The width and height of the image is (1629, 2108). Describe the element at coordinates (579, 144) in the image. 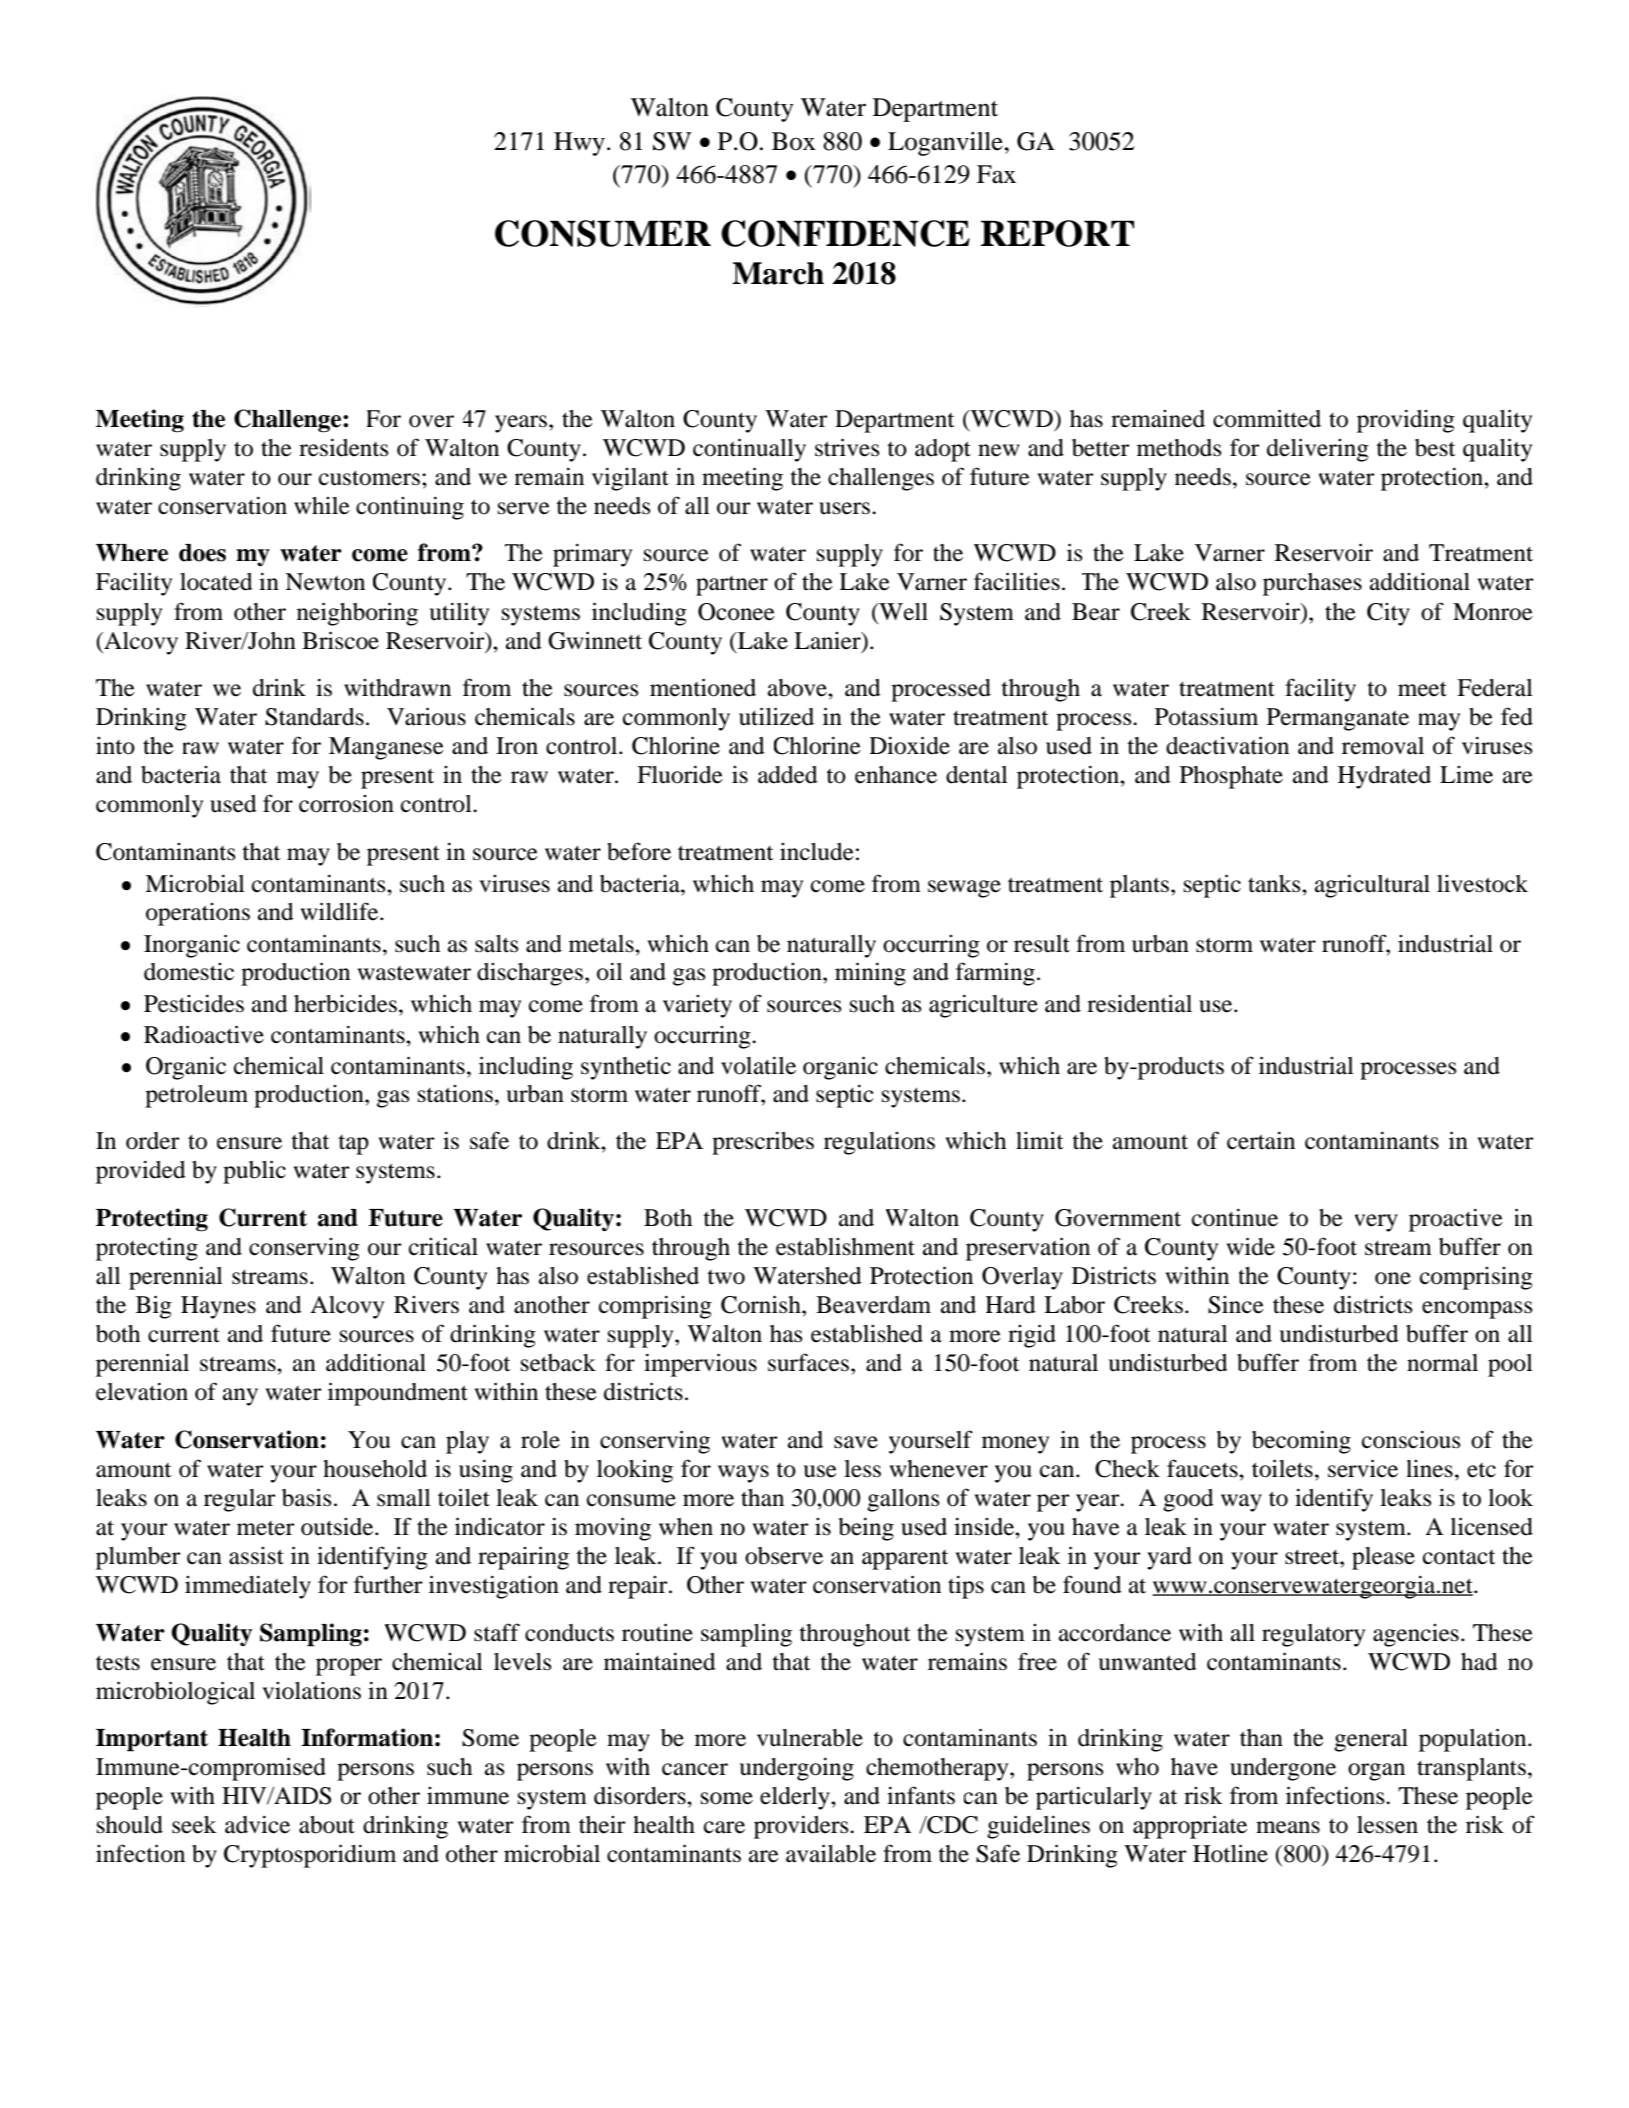

I see `Hwy` at that location.
